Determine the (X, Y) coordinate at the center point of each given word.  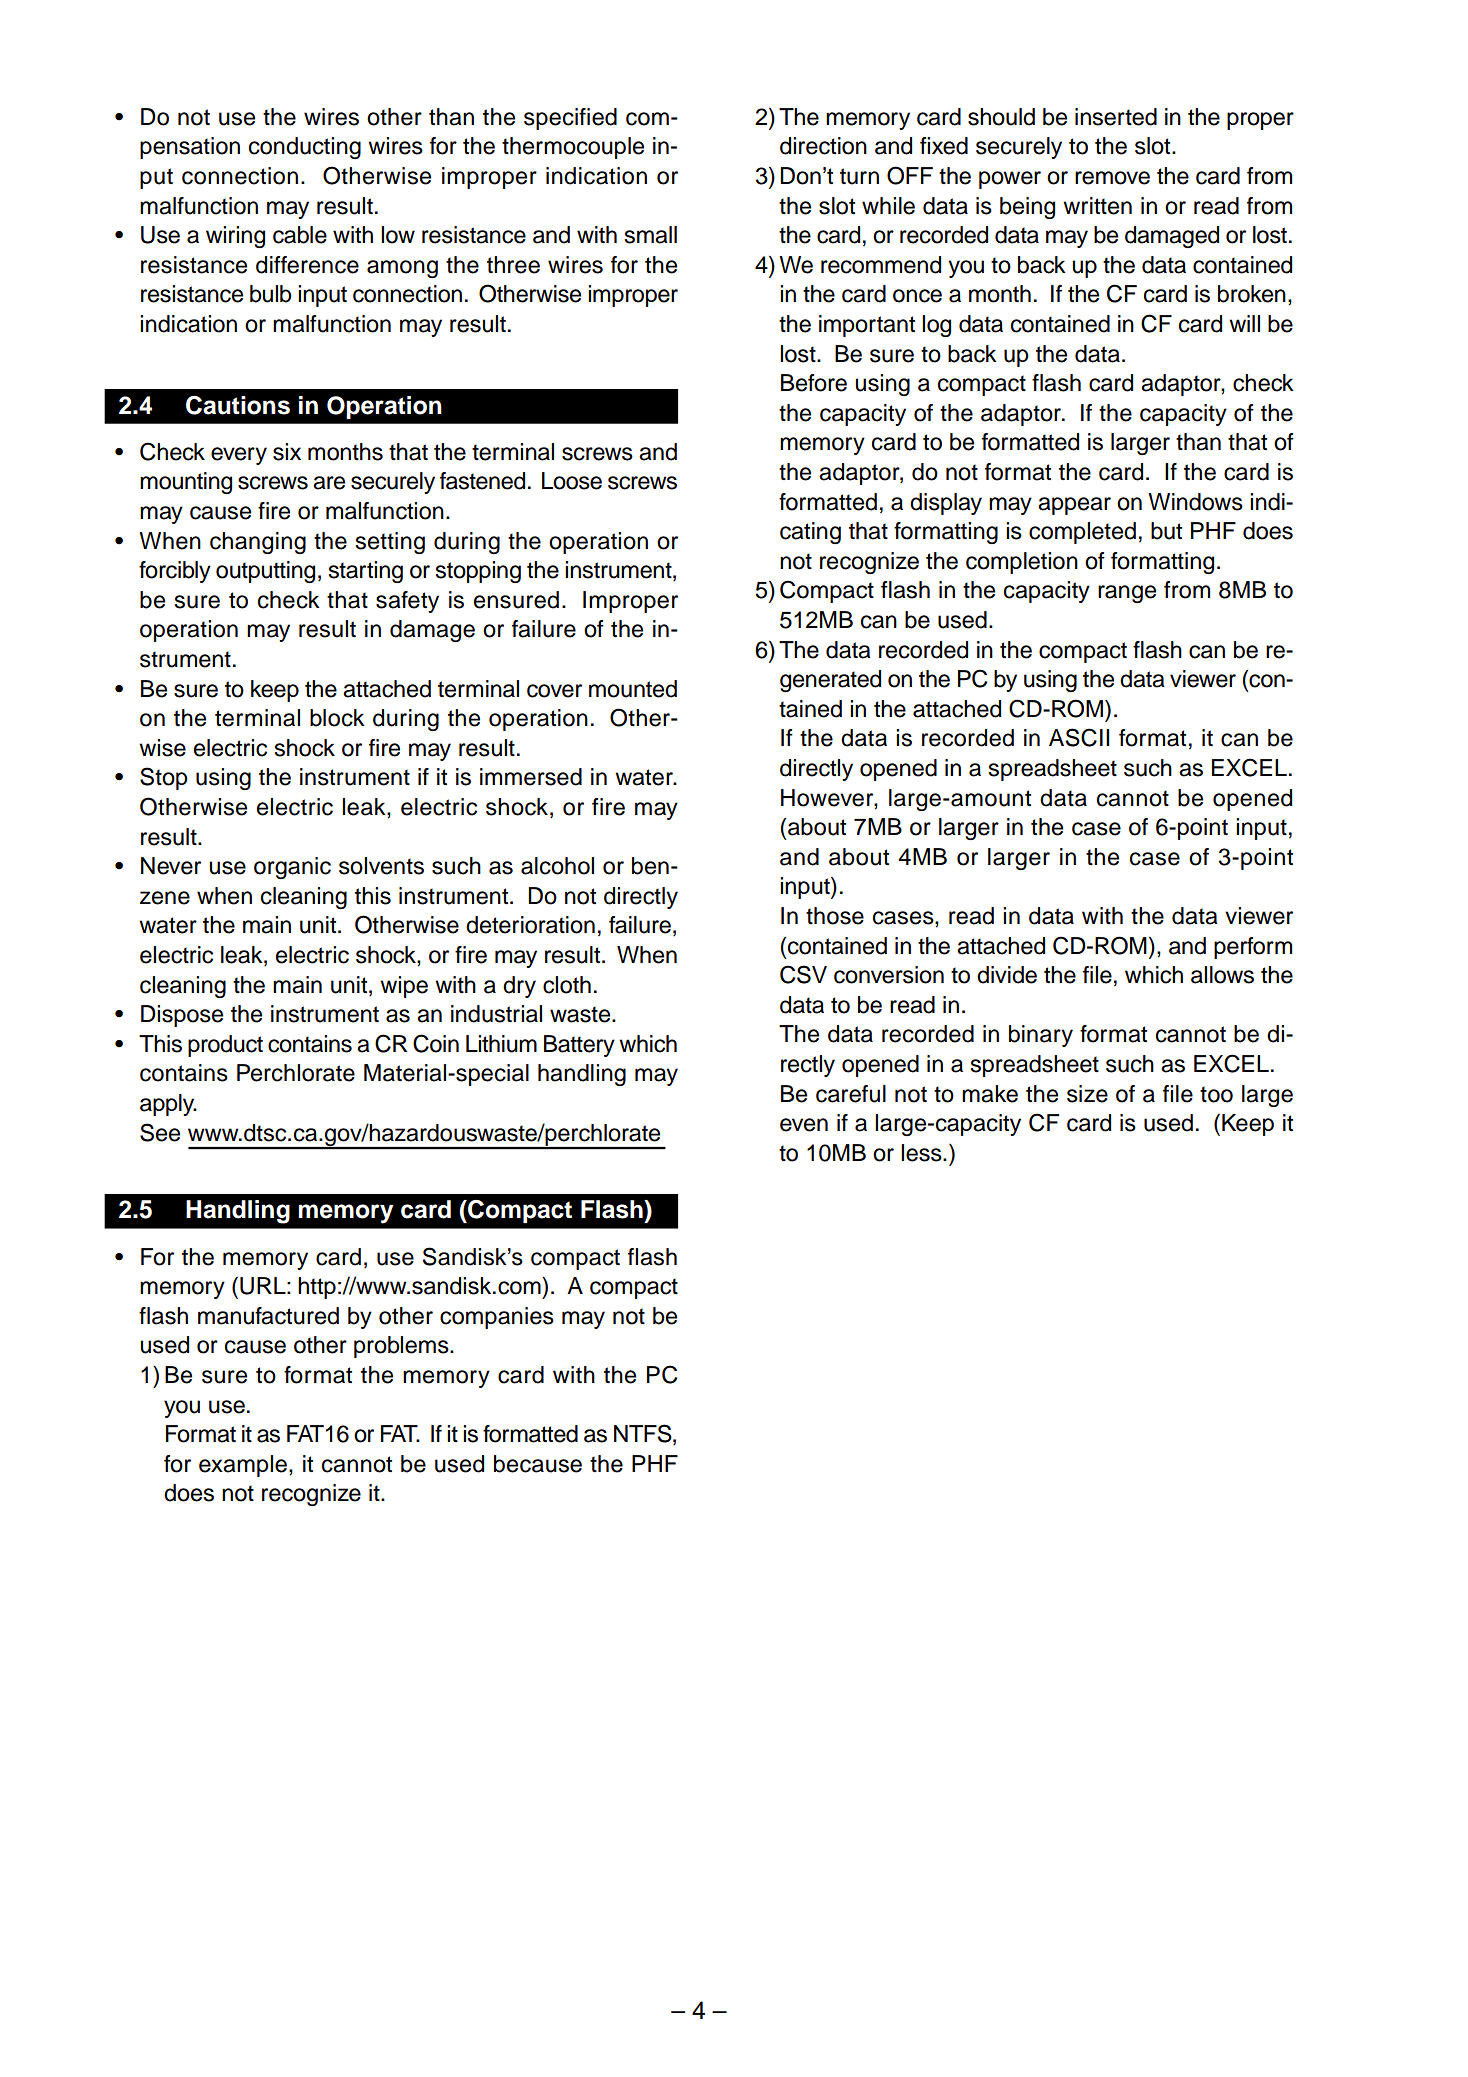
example (244, 1466)
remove (1112, 178)
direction (823, 146)
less (922, 1153)
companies (497, 1318)
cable (300, 235)
